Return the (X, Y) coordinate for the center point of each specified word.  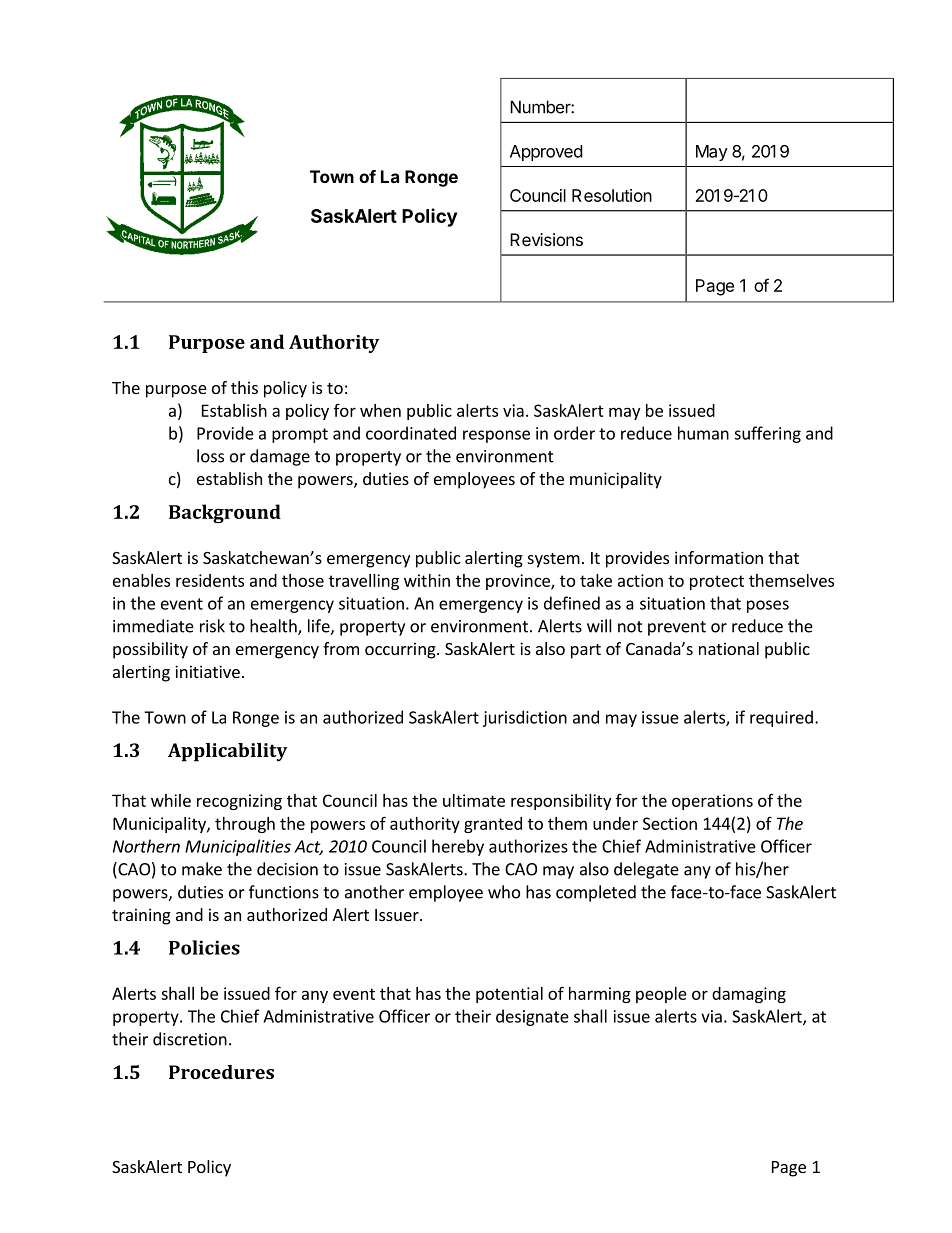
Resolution (612, 195)
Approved (546, 153)
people (661, 995)
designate (532, 1017)
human (703, 433)
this (244, 387)
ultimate (474, 800)
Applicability (227, 752)
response (496, 436)
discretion (190, 1039)
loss (210, 456)
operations (712, 802)
